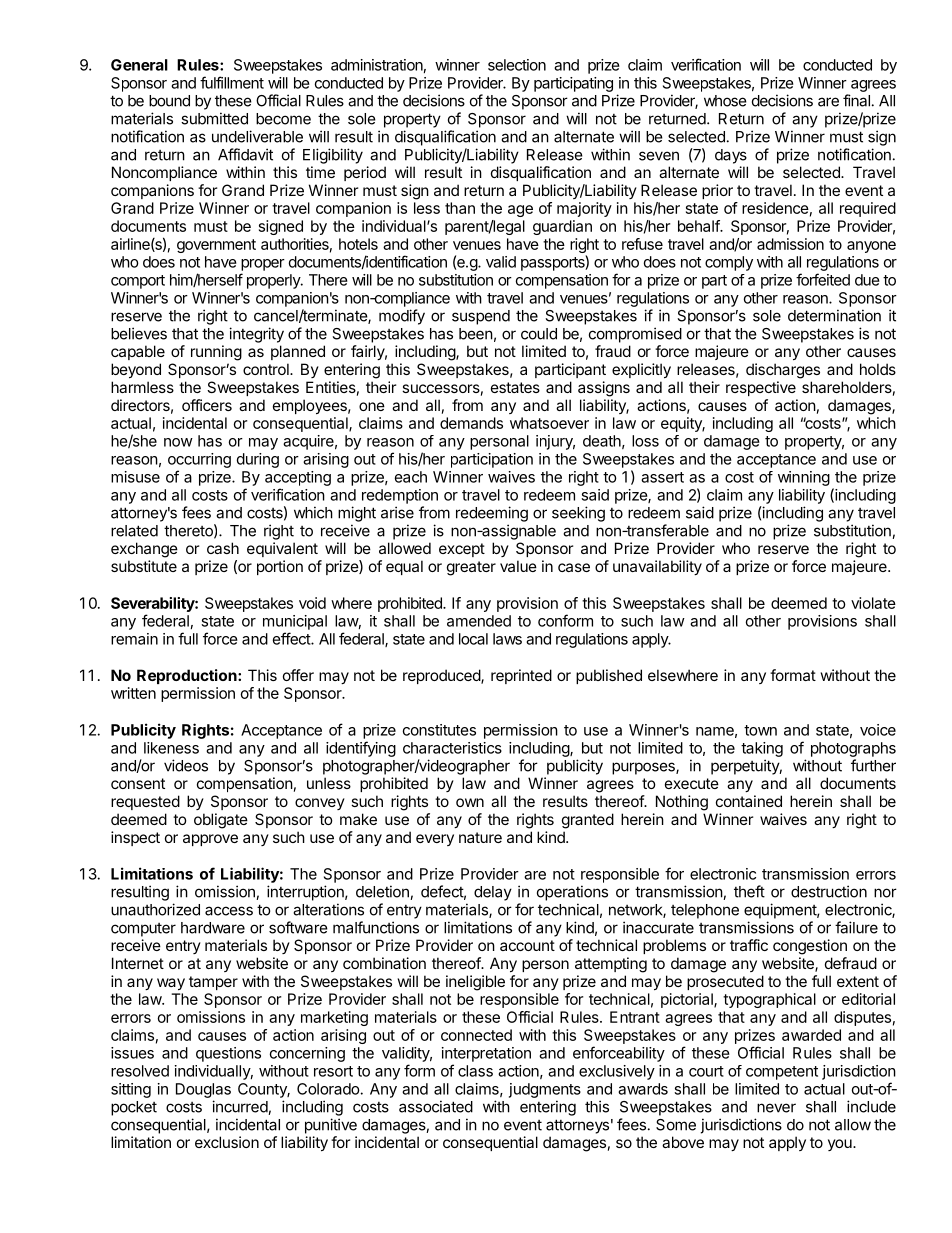 This screenshot has width=952, height=1233. I want to click on portion, so click(280, 567).
